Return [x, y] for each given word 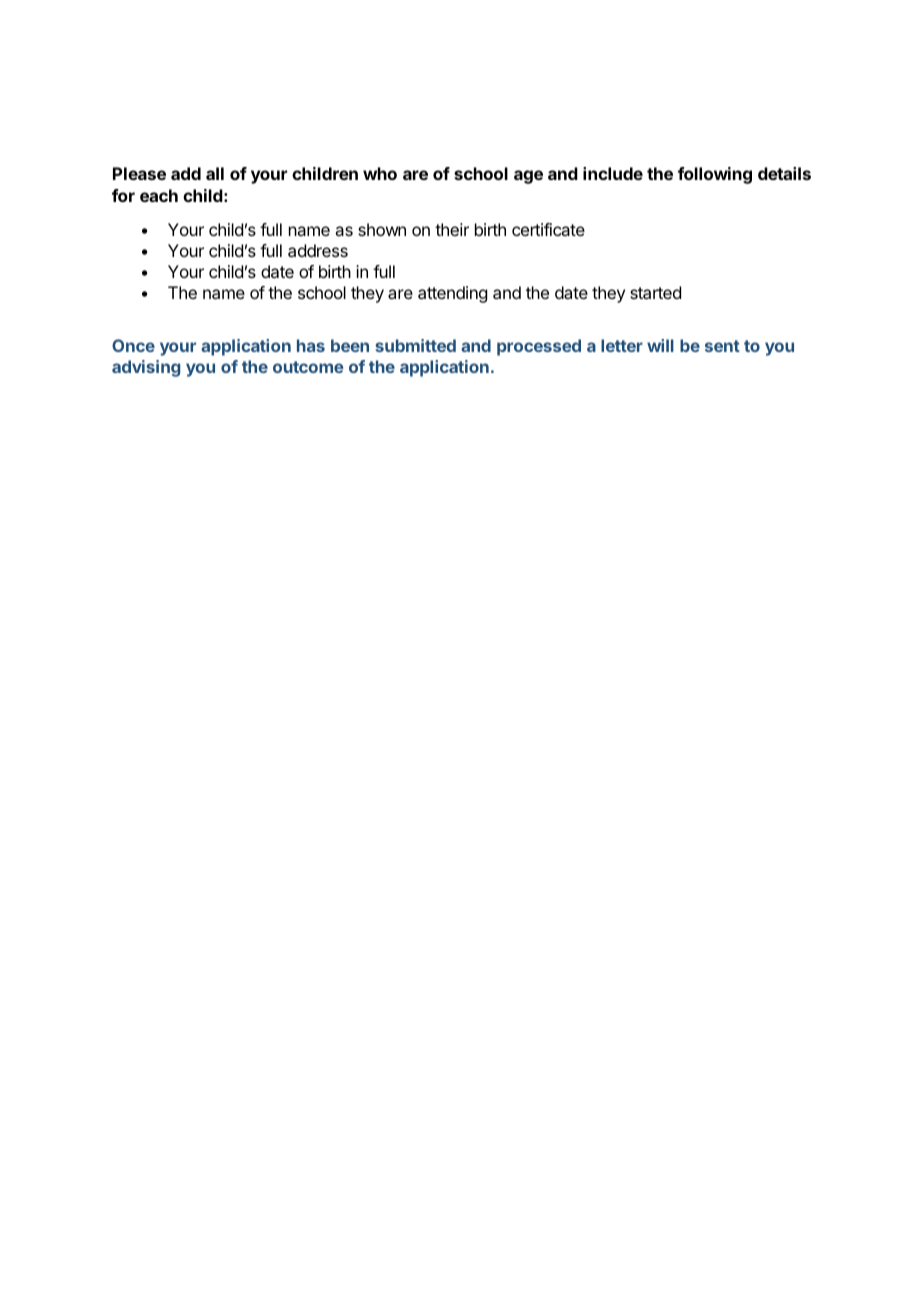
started [655, 292]
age [528, 177]
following [715, 175]
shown [382, 229]
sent [722, 346]
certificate [548, 229]
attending [452, 294]
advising [146, 368]
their [452, 229]
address [318, 250]
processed [539, 347]
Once [133, 345]
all [215, 173]
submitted [415, 345]
